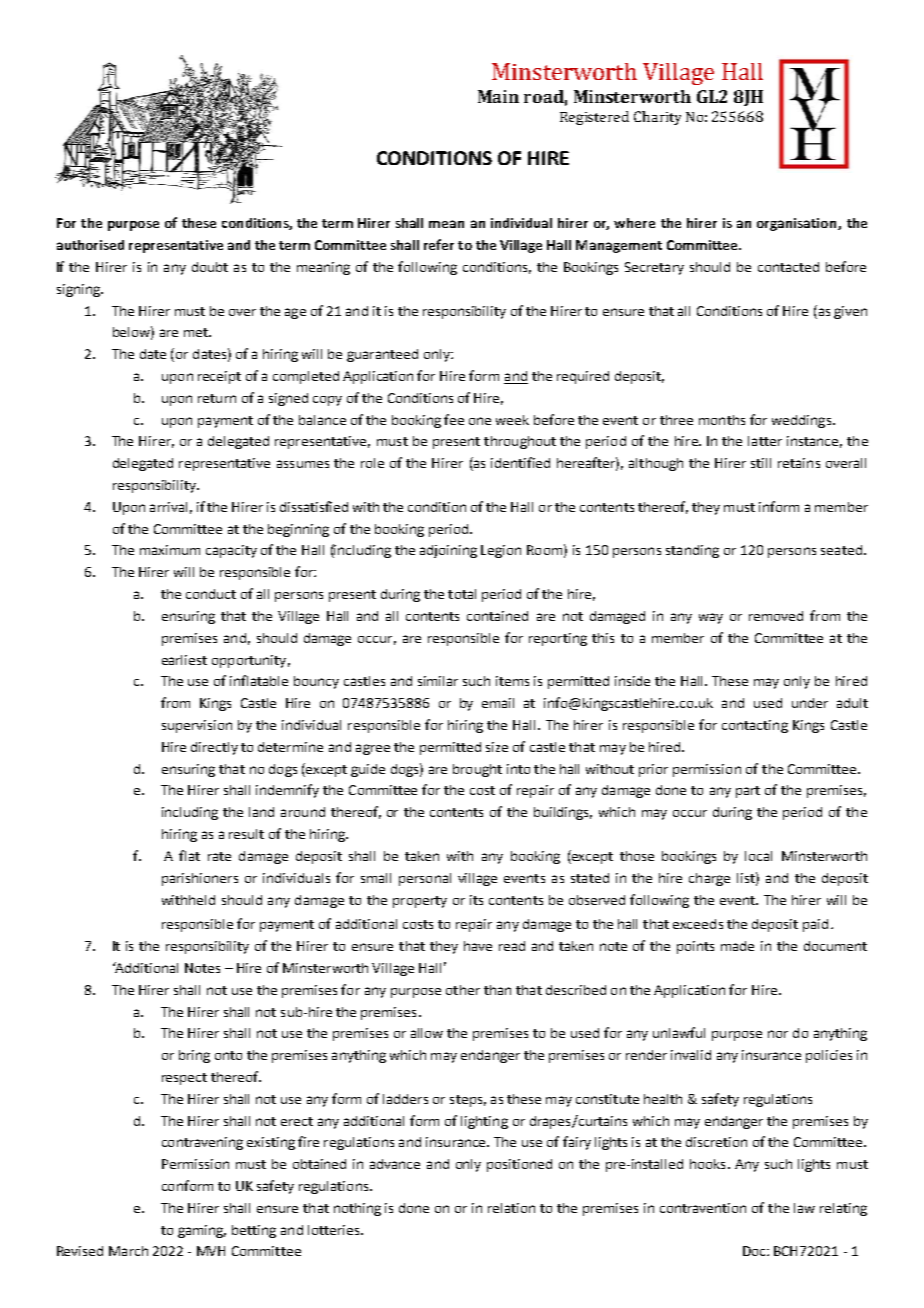 The image size is (924, 1308). I want to click on Main, so click(498, 96).
